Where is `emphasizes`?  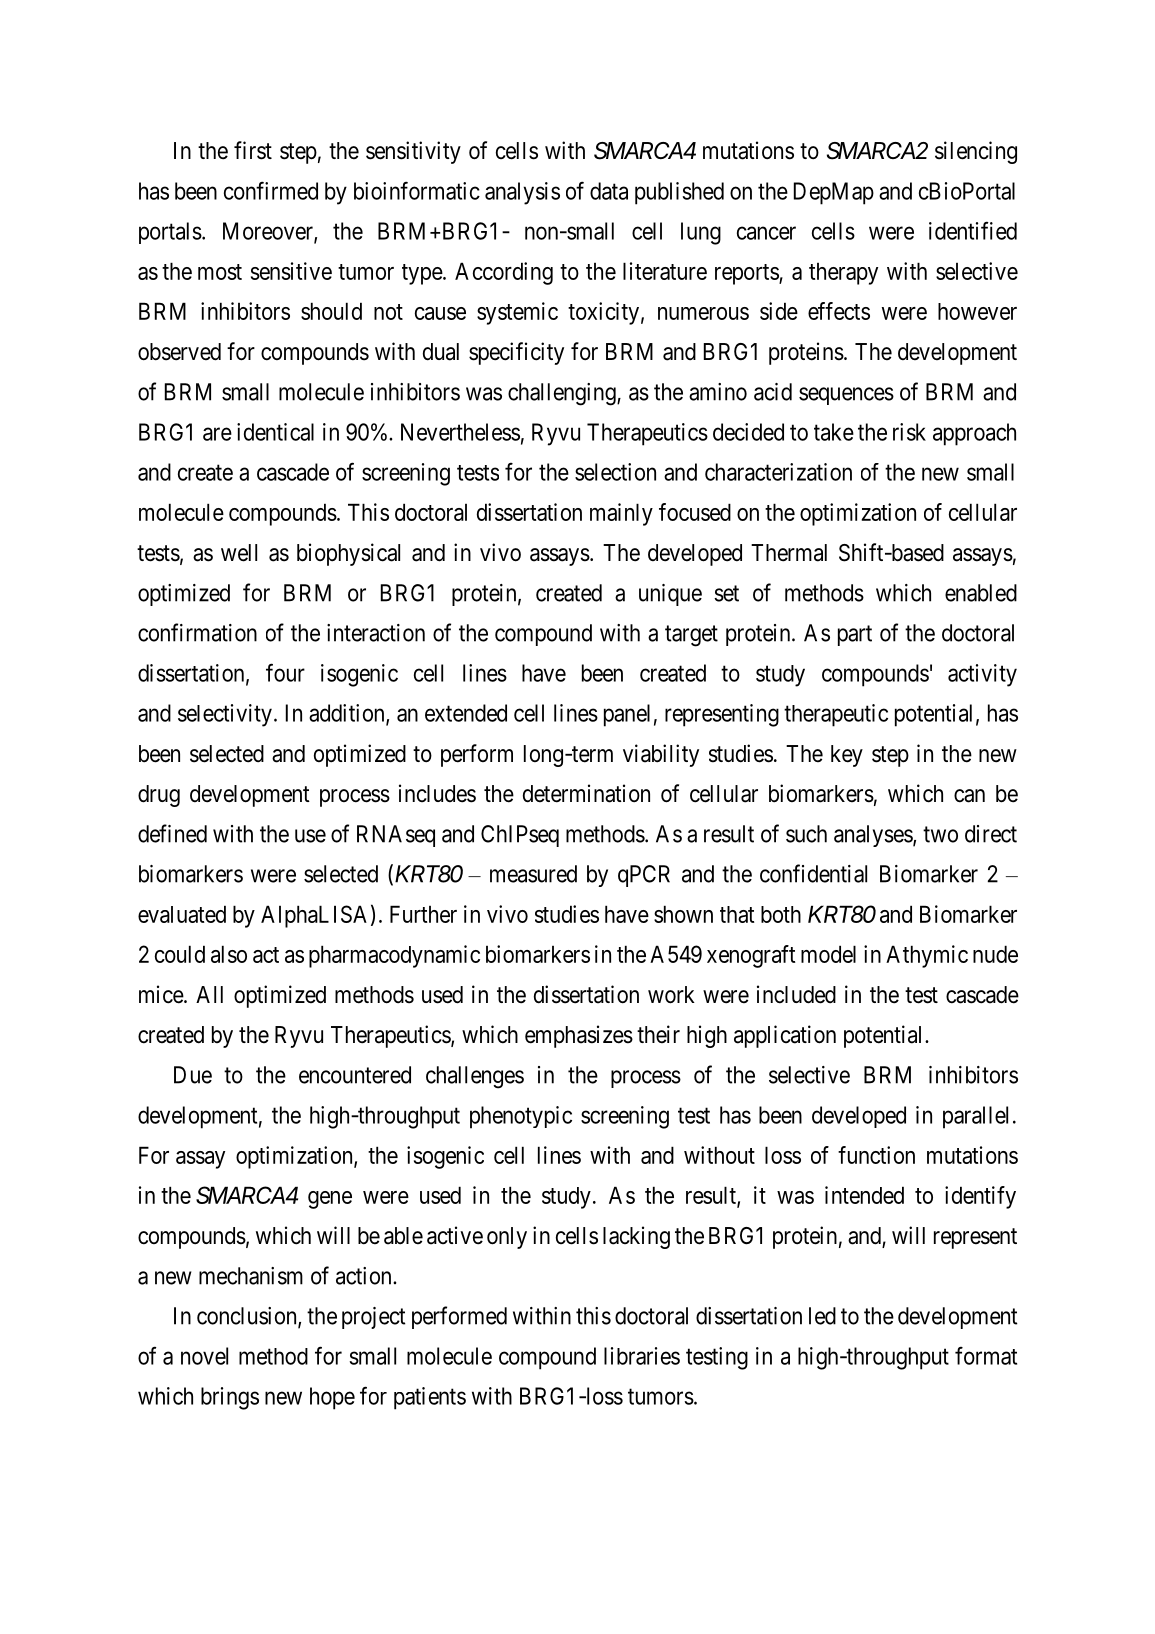 emphasizes is located at coordinates (579, 1036).
